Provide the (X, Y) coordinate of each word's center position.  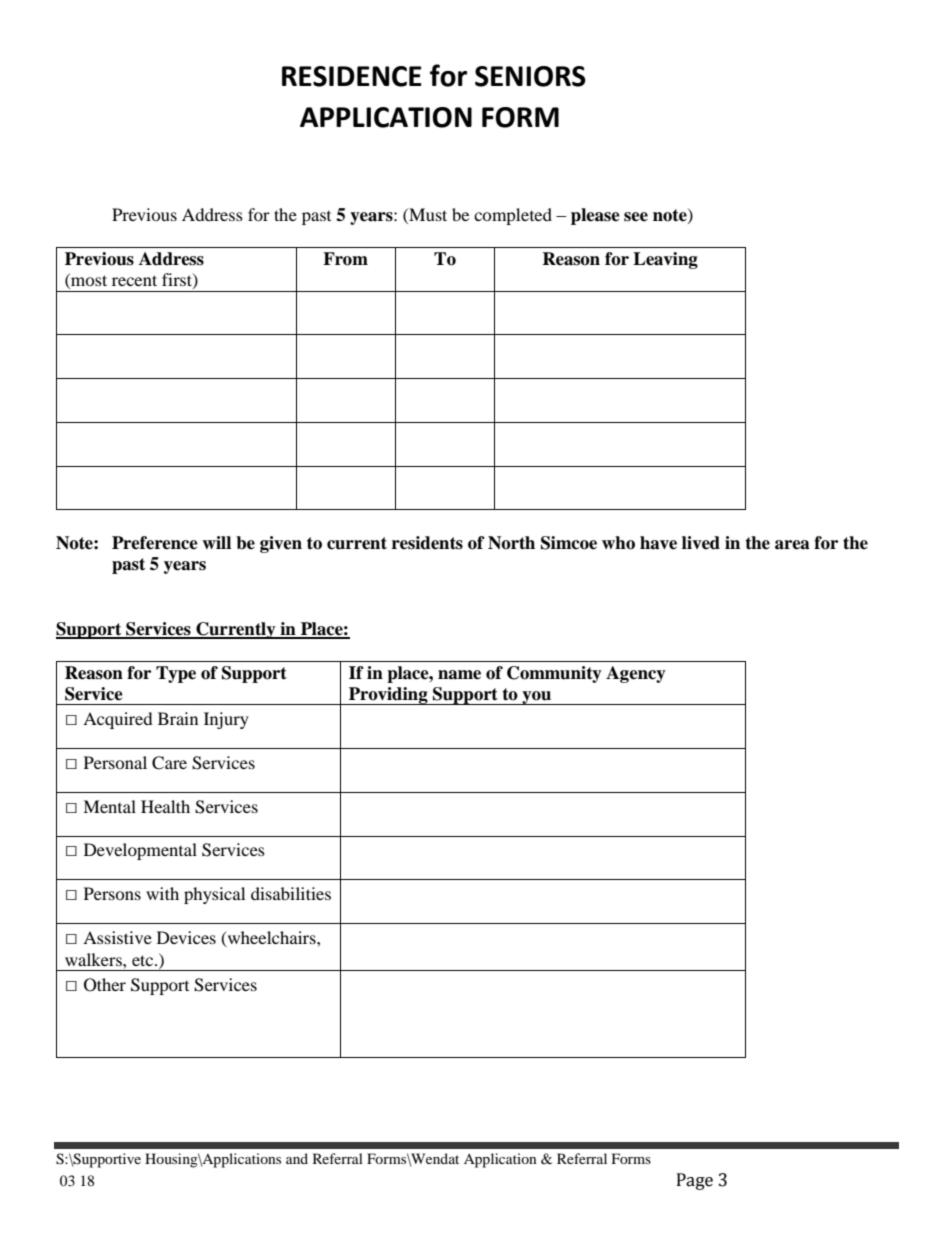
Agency (636, 674)
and (297, 1158)
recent (134, 280)
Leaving (665, 260)
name (459, 675)
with (162, 893)
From (345, 259)
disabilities (291, 893)
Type (176, 674)
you (537, 698)
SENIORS (530, 76)
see (636, 217)
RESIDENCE (352, 76)
